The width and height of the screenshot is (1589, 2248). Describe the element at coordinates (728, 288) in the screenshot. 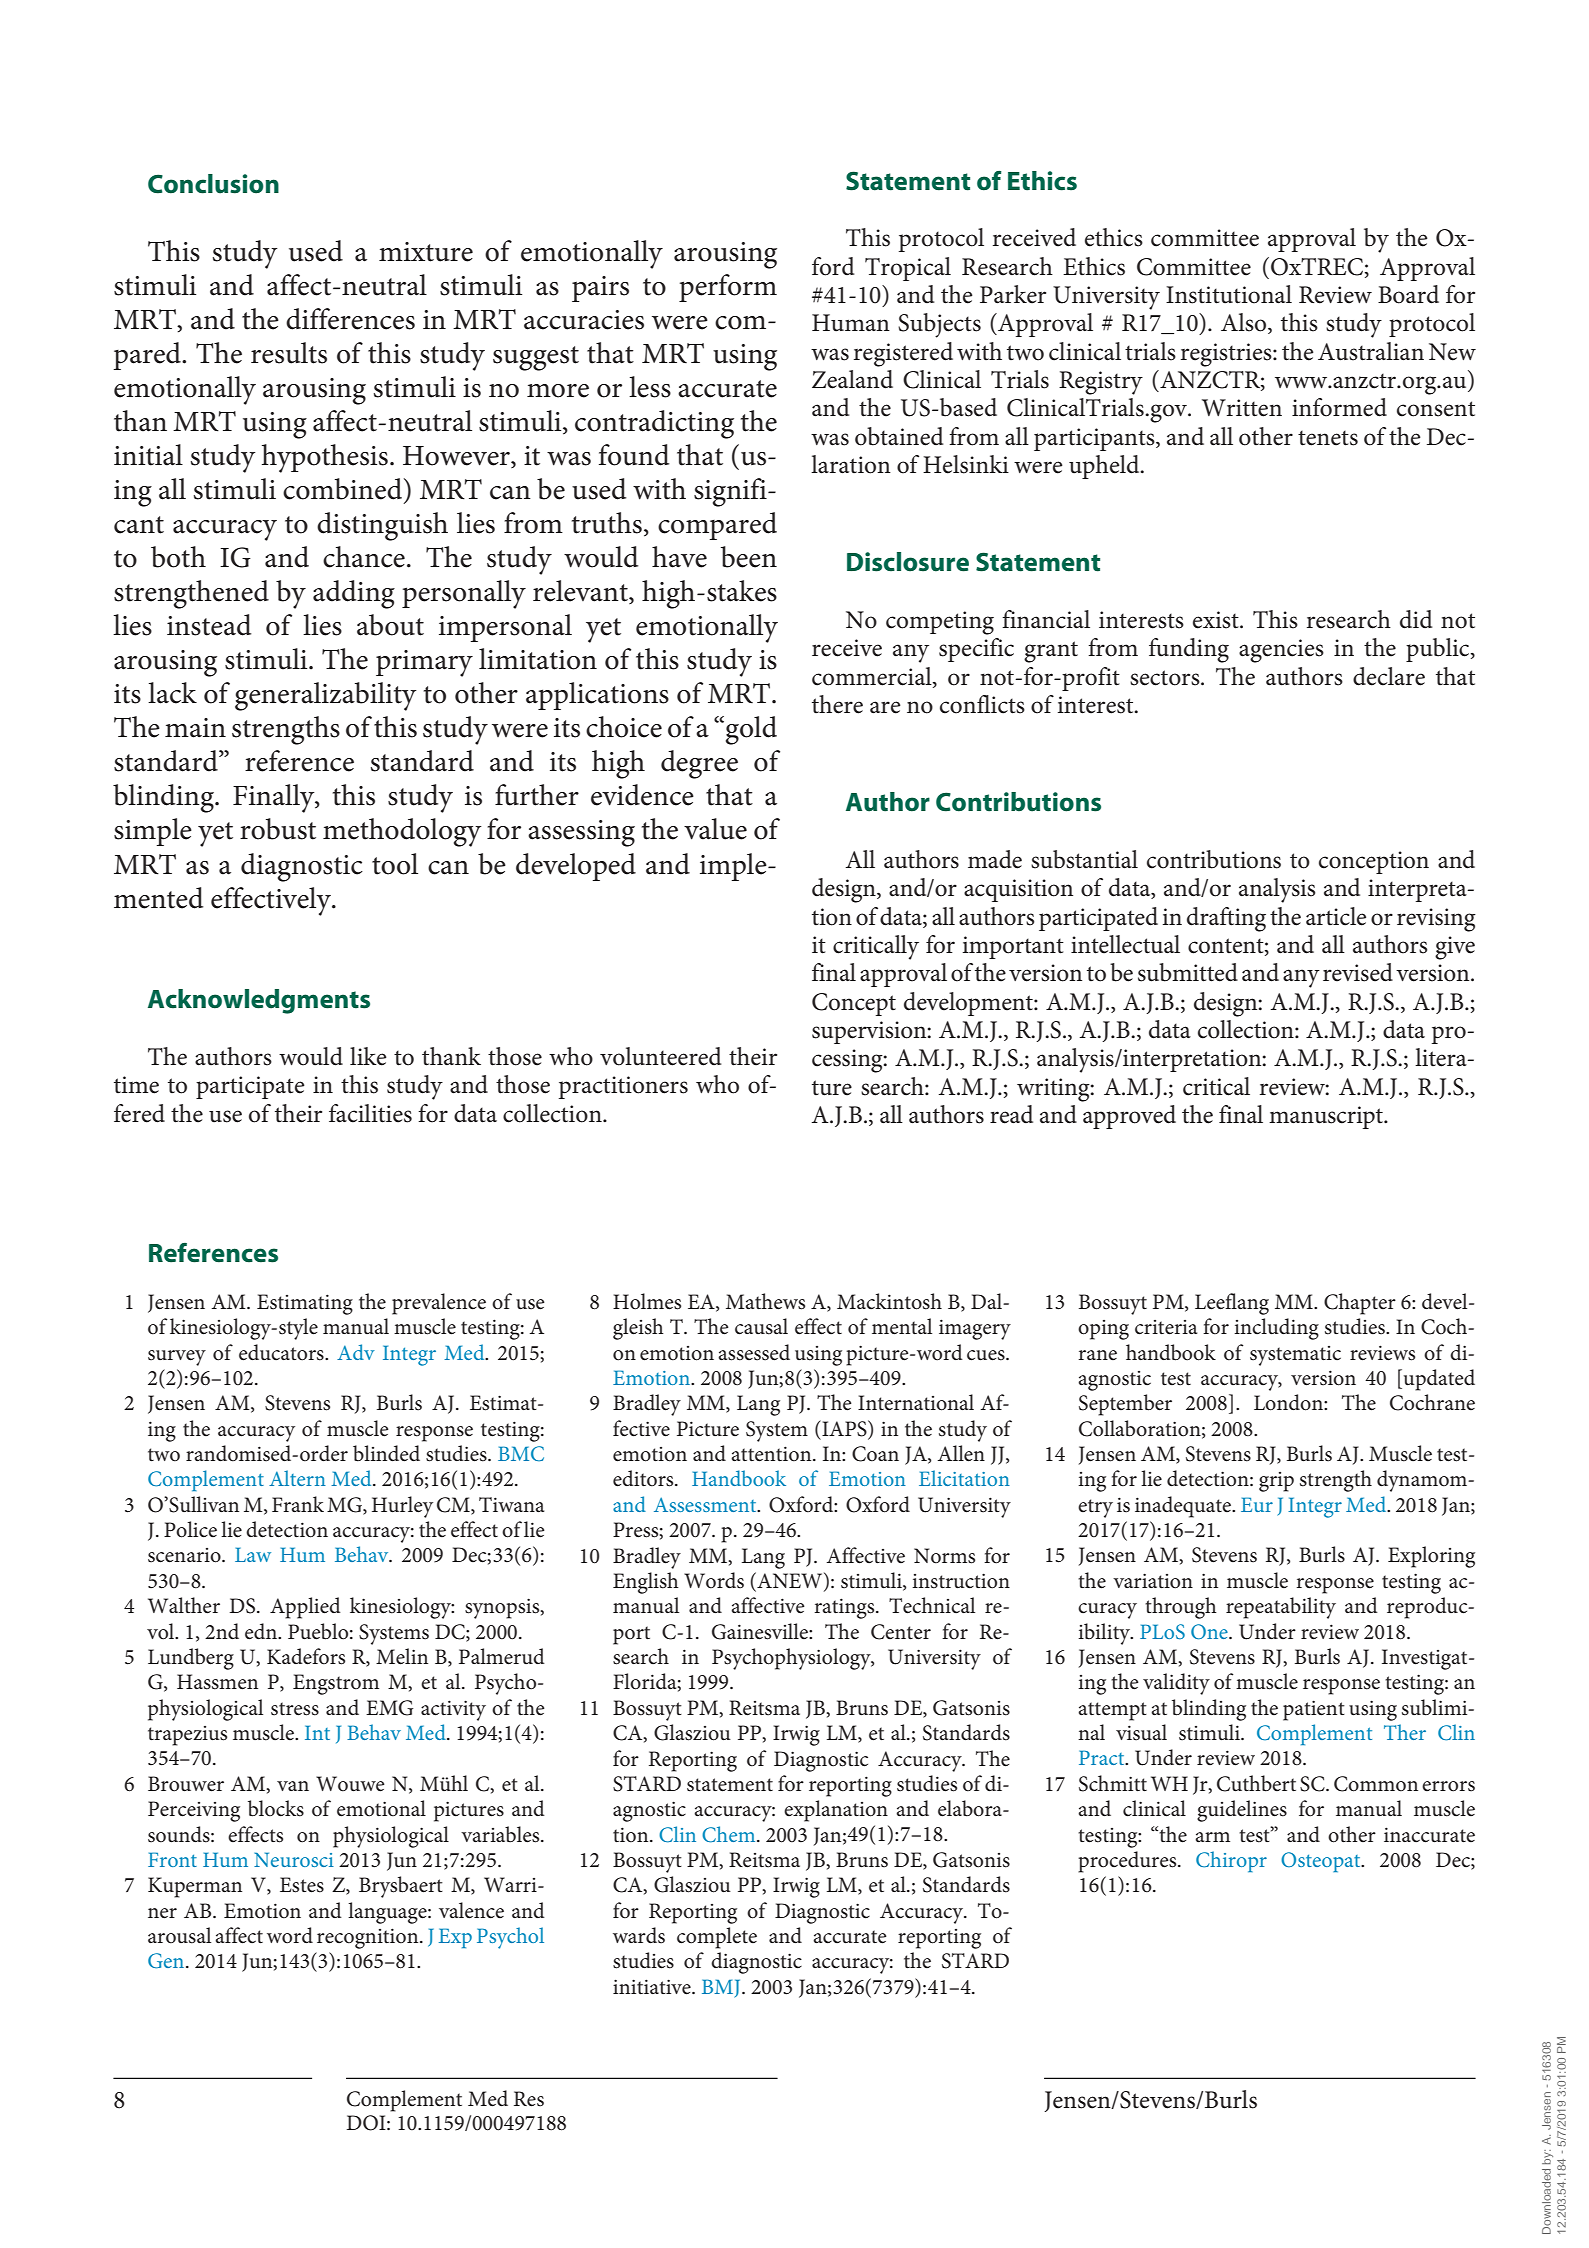

I see `perform` at that location.
